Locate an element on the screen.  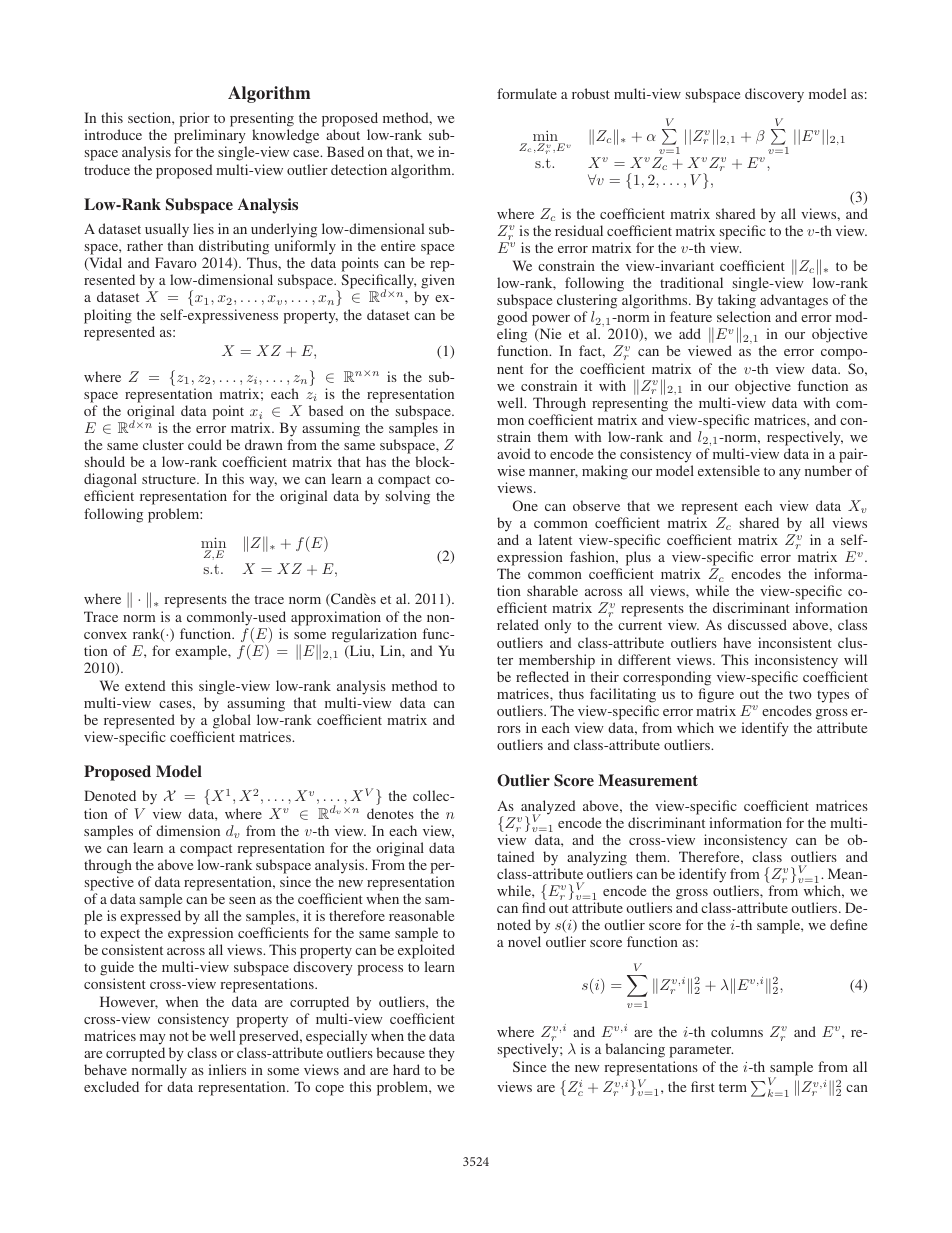
they is located at coordinates (442, 1056).
